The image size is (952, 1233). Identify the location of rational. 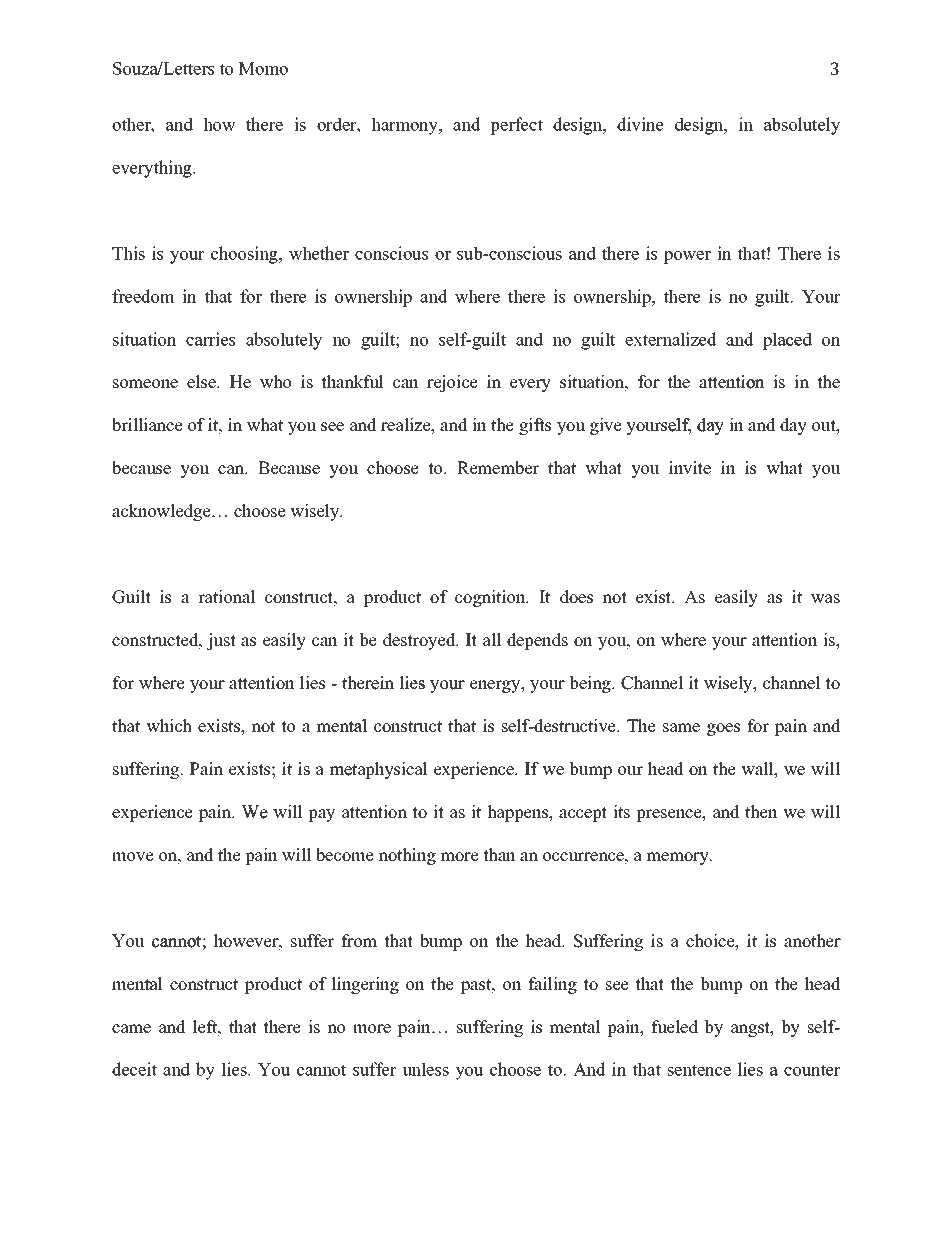
(227, 597).
